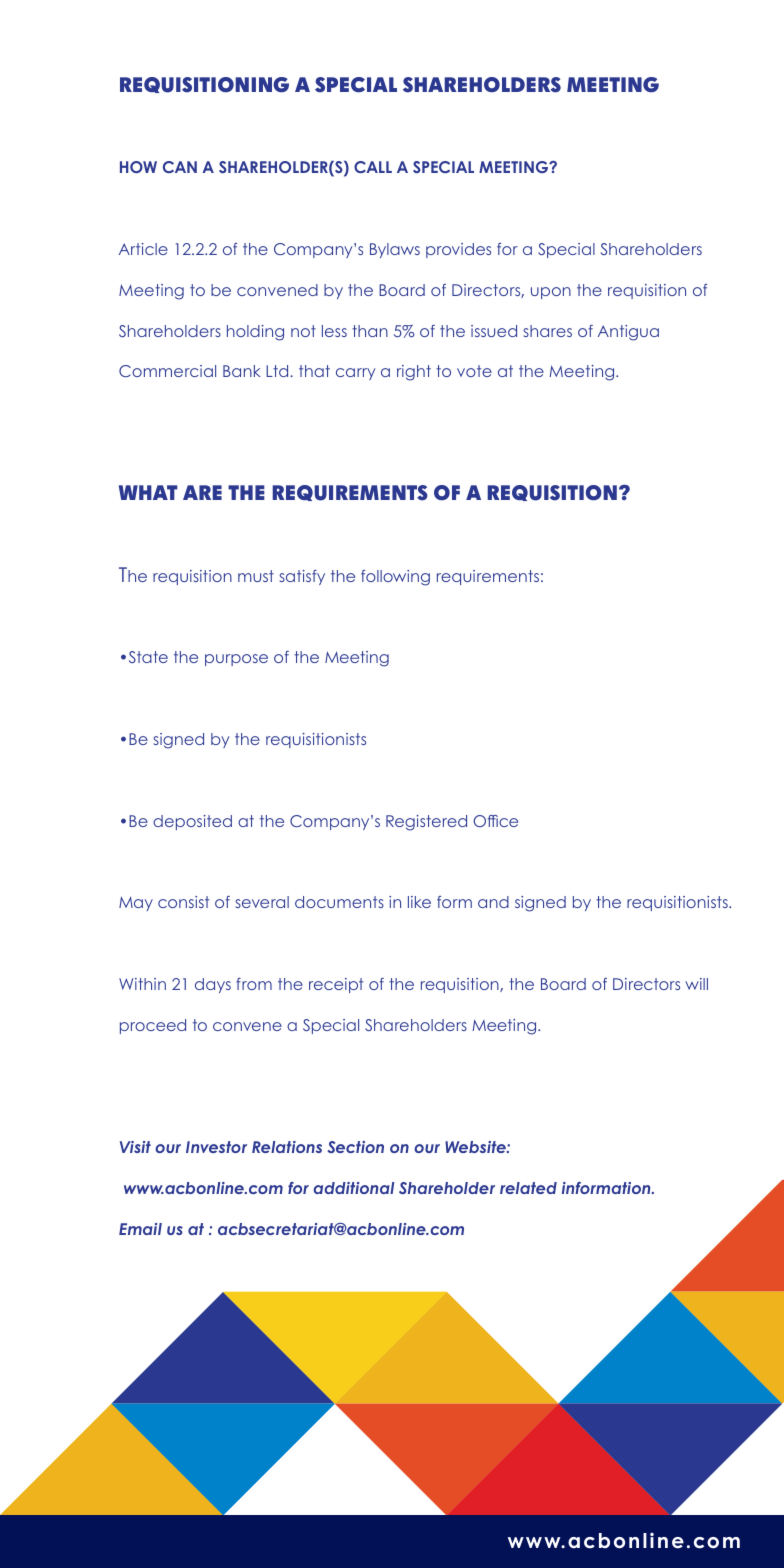 The image size is (784, 1568). What do you see at coordinates (148, 492) in the screenshot?
I see `WHAT` at bounding box center [148, 492].
